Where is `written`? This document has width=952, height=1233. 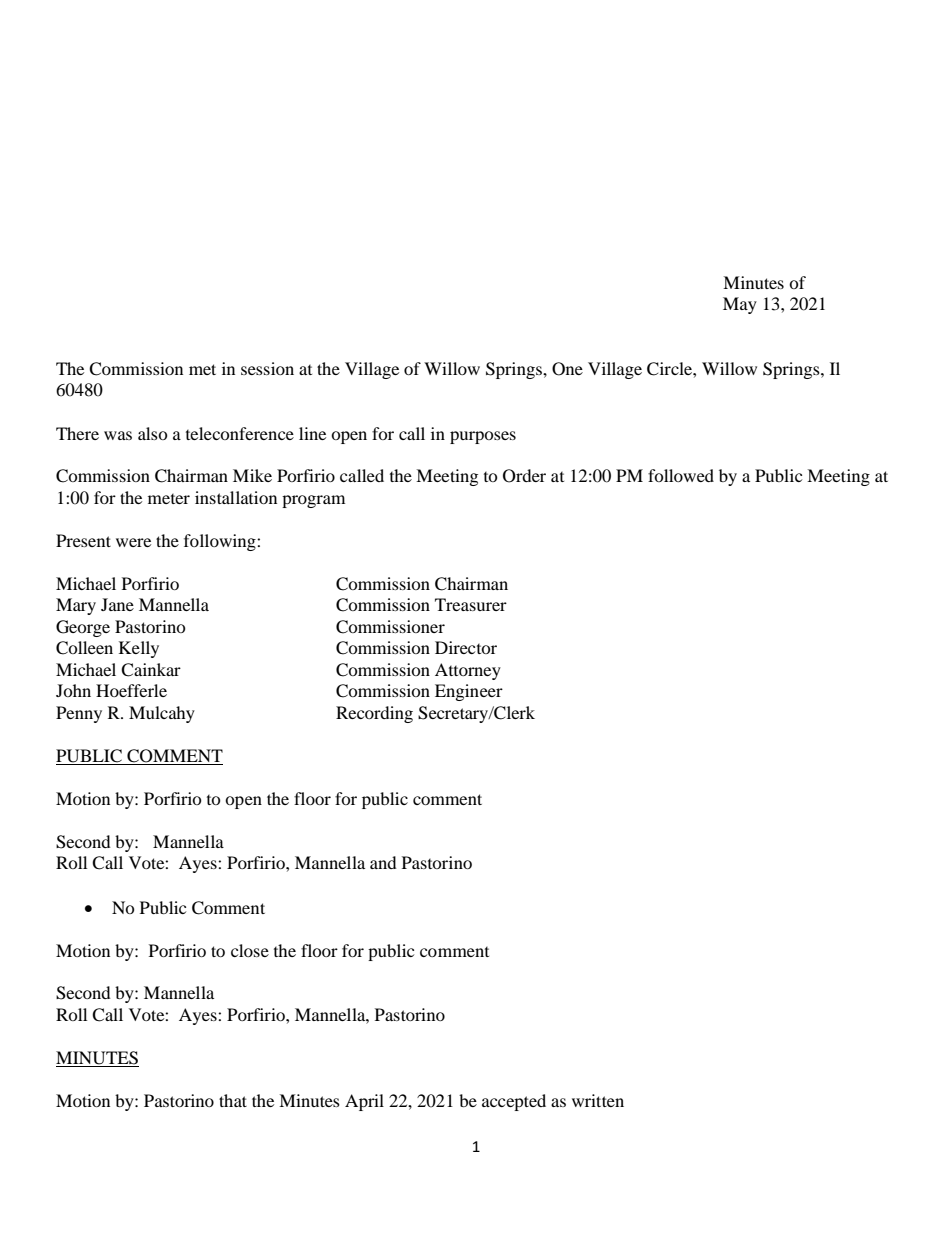
written is located at coordinates (598, 1100).
